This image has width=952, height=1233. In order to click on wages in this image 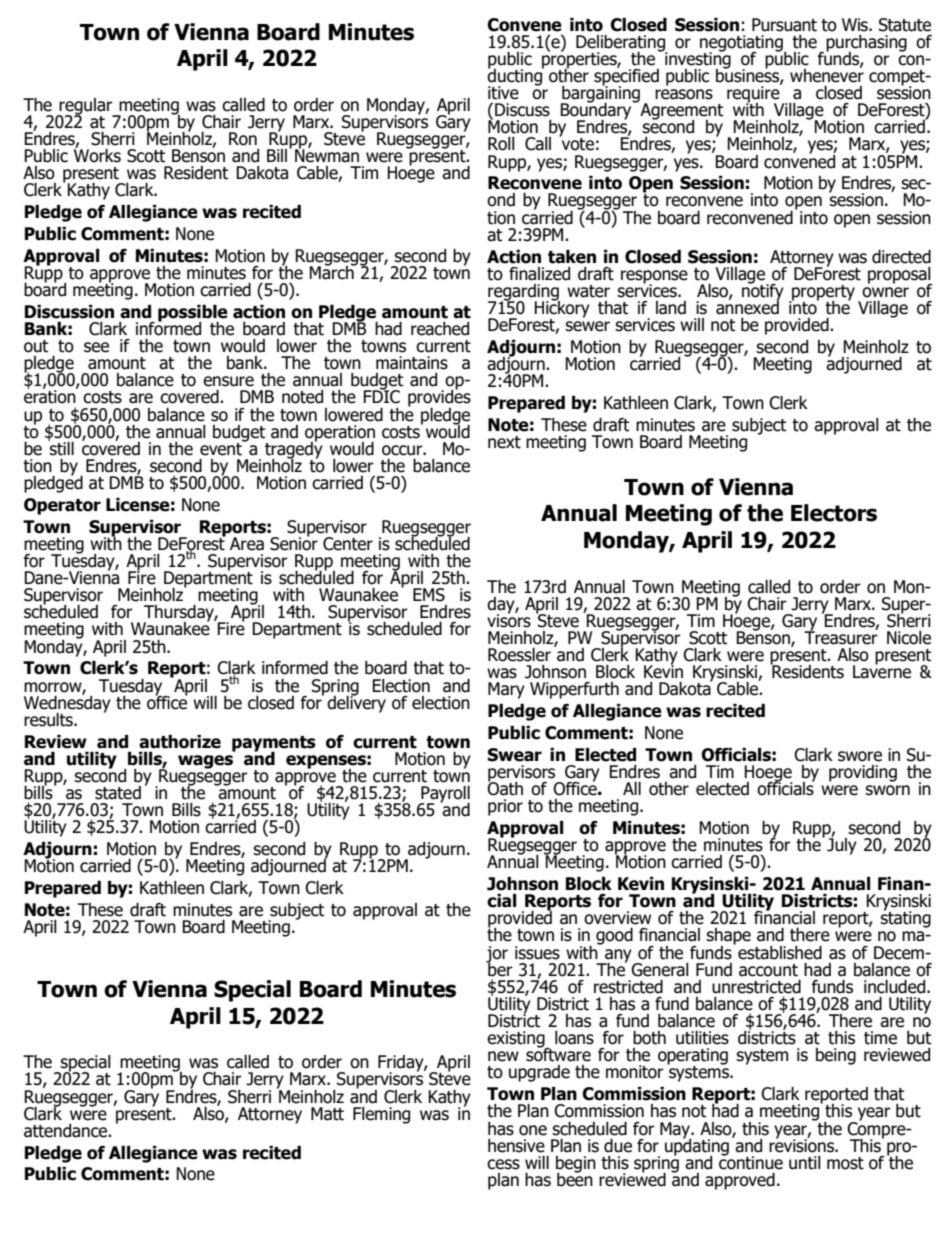, I will do `click(205, 762)`.
